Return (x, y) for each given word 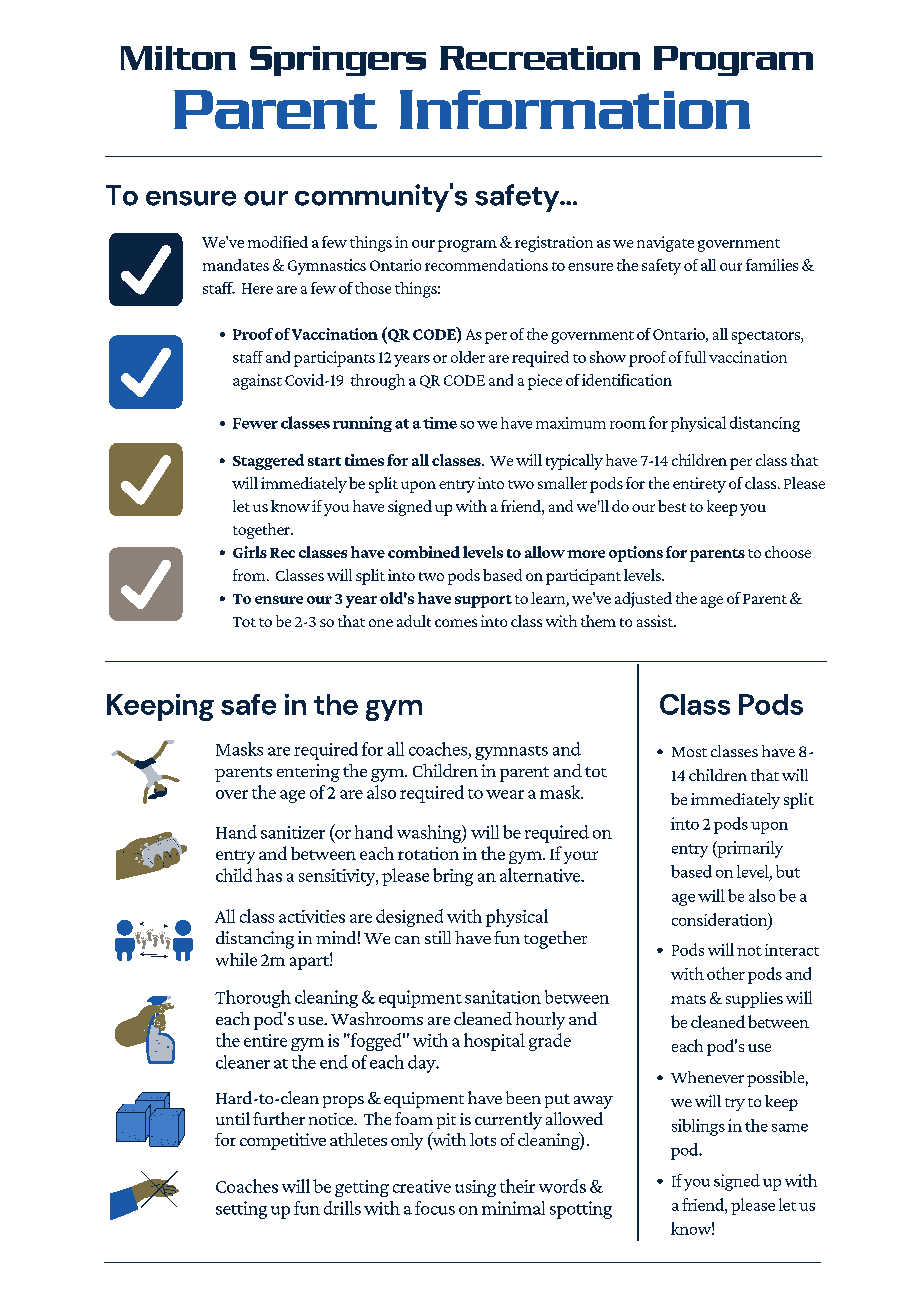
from (250, 575)
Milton (178, 58)
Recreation (540, 58)
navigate (665, 244)
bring (453, 877)
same (790, 1128)
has (269, 875)
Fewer (255, 423)
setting (241, 1210)
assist (656, 621)
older (468, 357)
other (726, 973)
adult (414, 621)
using (475, 1188)
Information (575, 109)
